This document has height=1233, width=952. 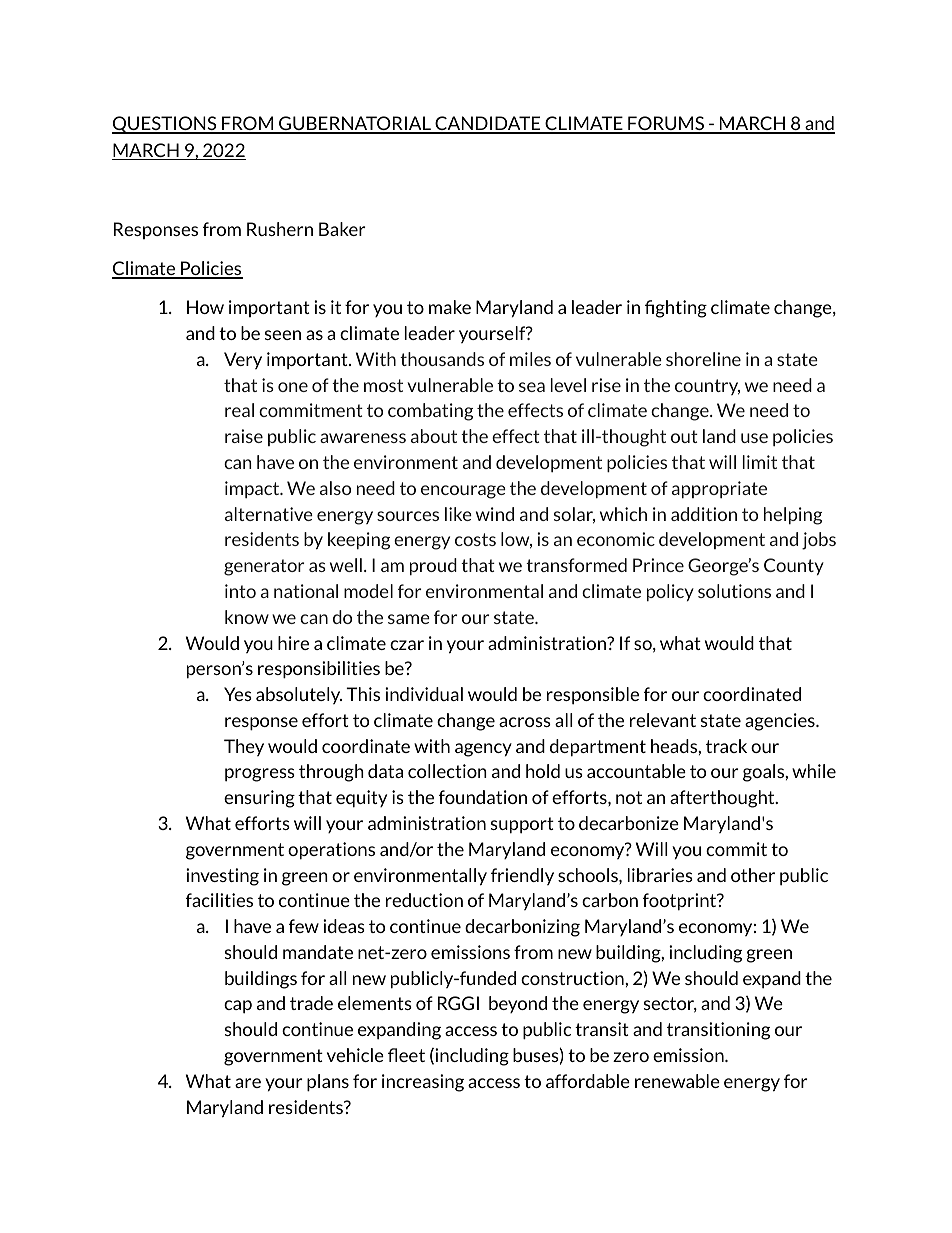 What do you see at coordinates (488, 124) in the document?
I see `CANDIDATE` at bounding box center [488, 124].
